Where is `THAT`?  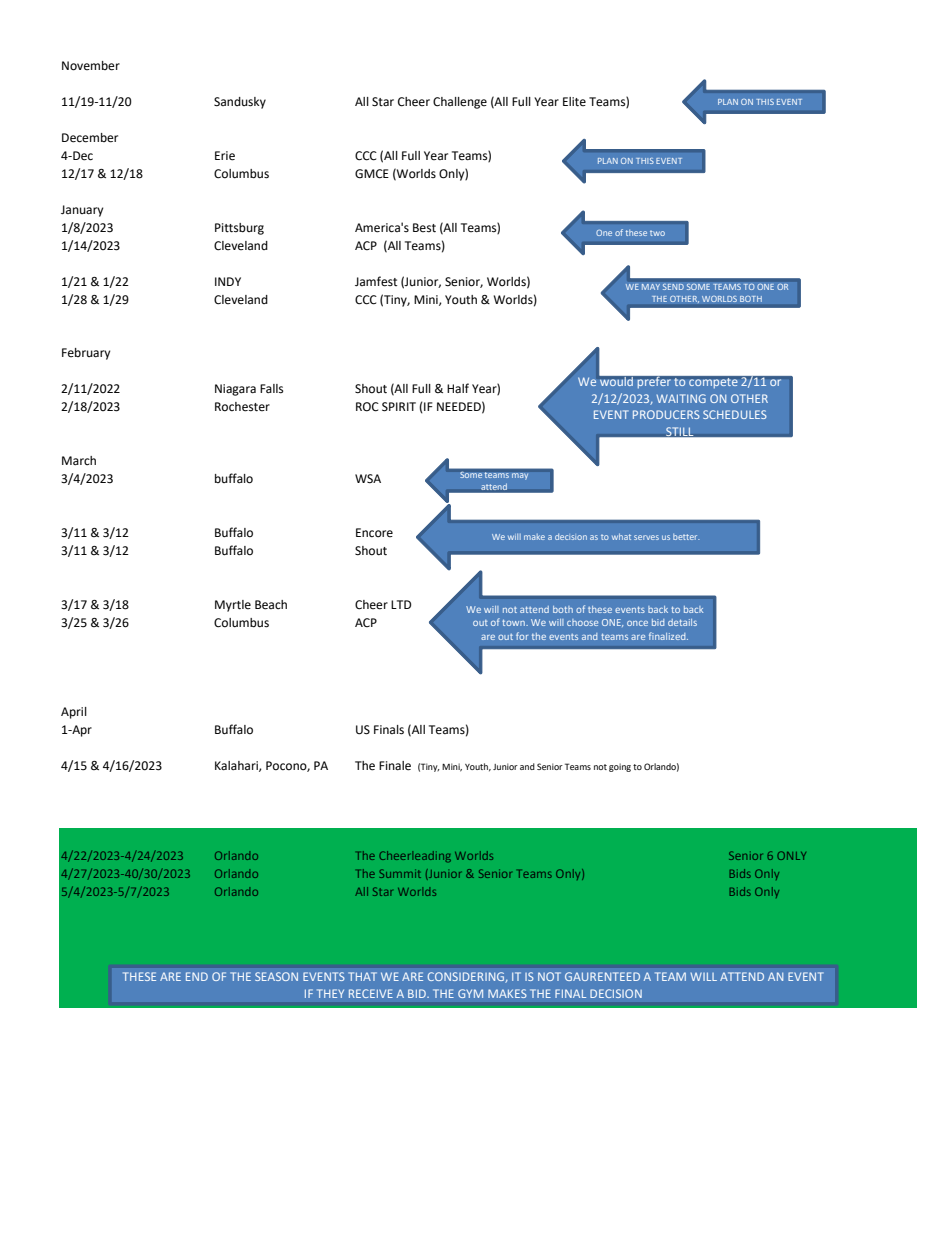
THAT is located at coordinates (362, 976).
